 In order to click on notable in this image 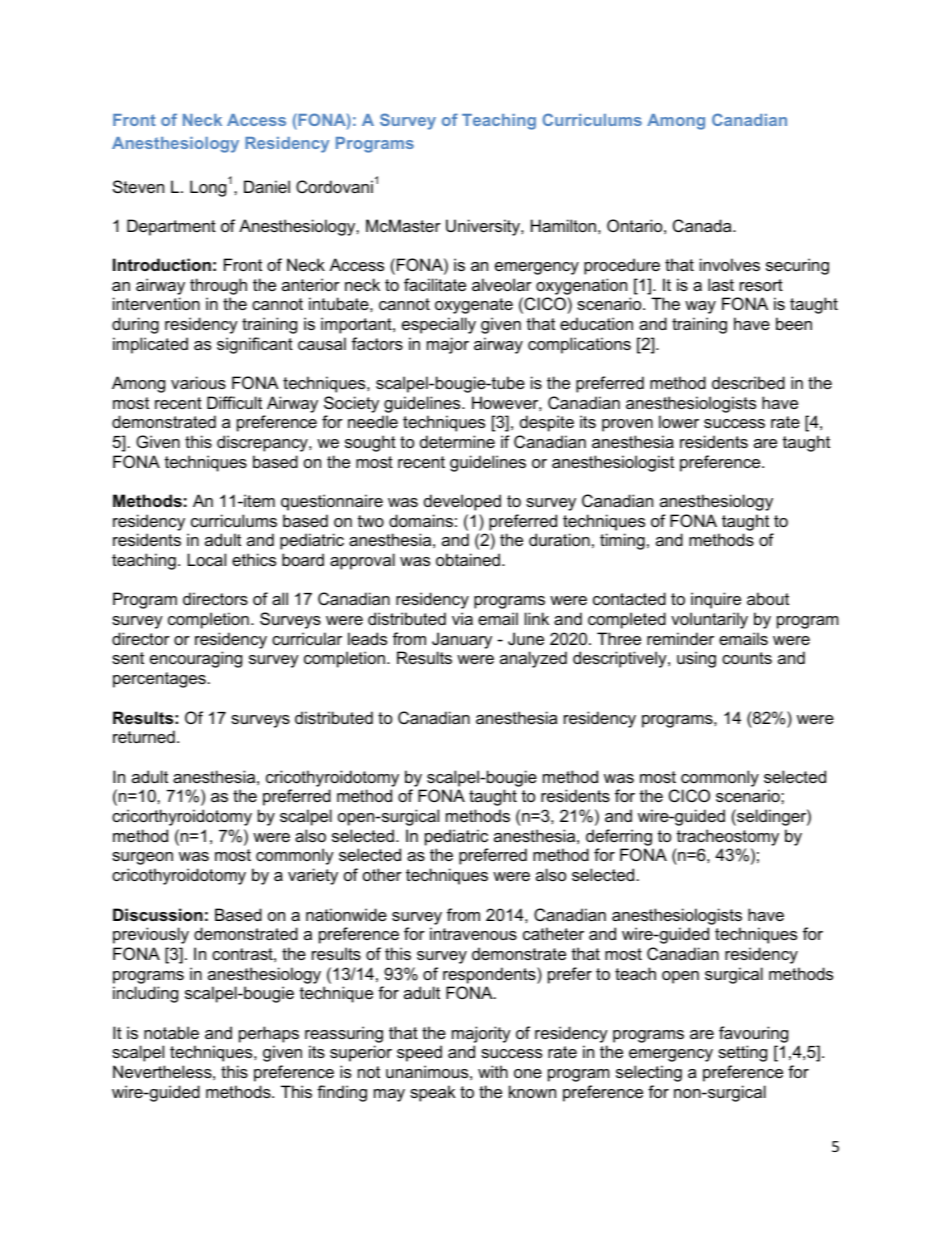, I will do `click(171, 1032)`.
